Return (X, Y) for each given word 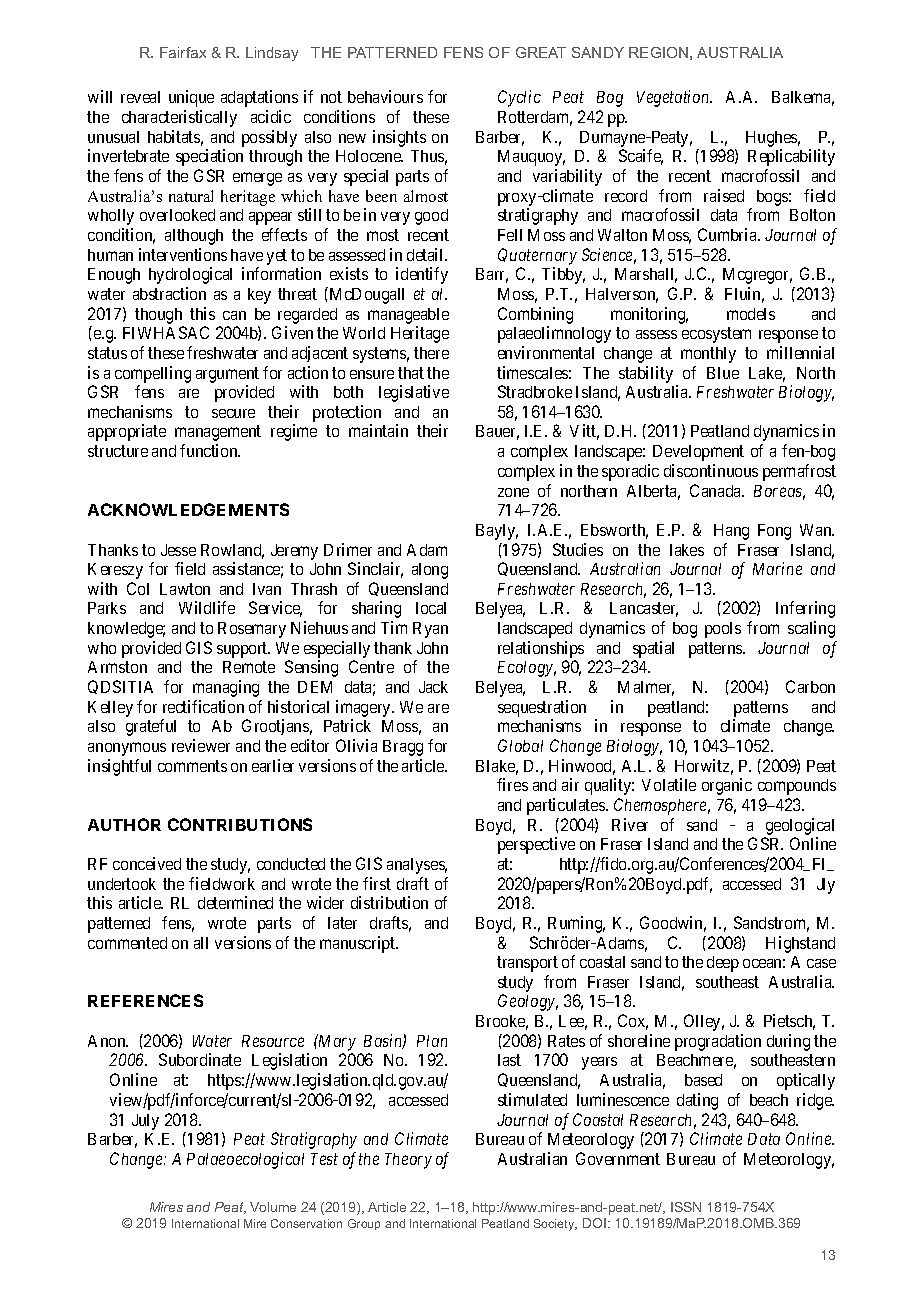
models (751, 314)
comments (192, 766)
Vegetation (674, 98)
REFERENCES (145, 1000)
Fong (774, 532)
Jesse (178, 550)
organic (727, 786)
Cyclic (519, 98)
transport (527, 964)
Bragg (403, 748)
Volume (273, 1207)
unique (191, 98)
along (430, 571)
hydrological (190, 275)
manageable (408, 316)
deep (723, 964)
